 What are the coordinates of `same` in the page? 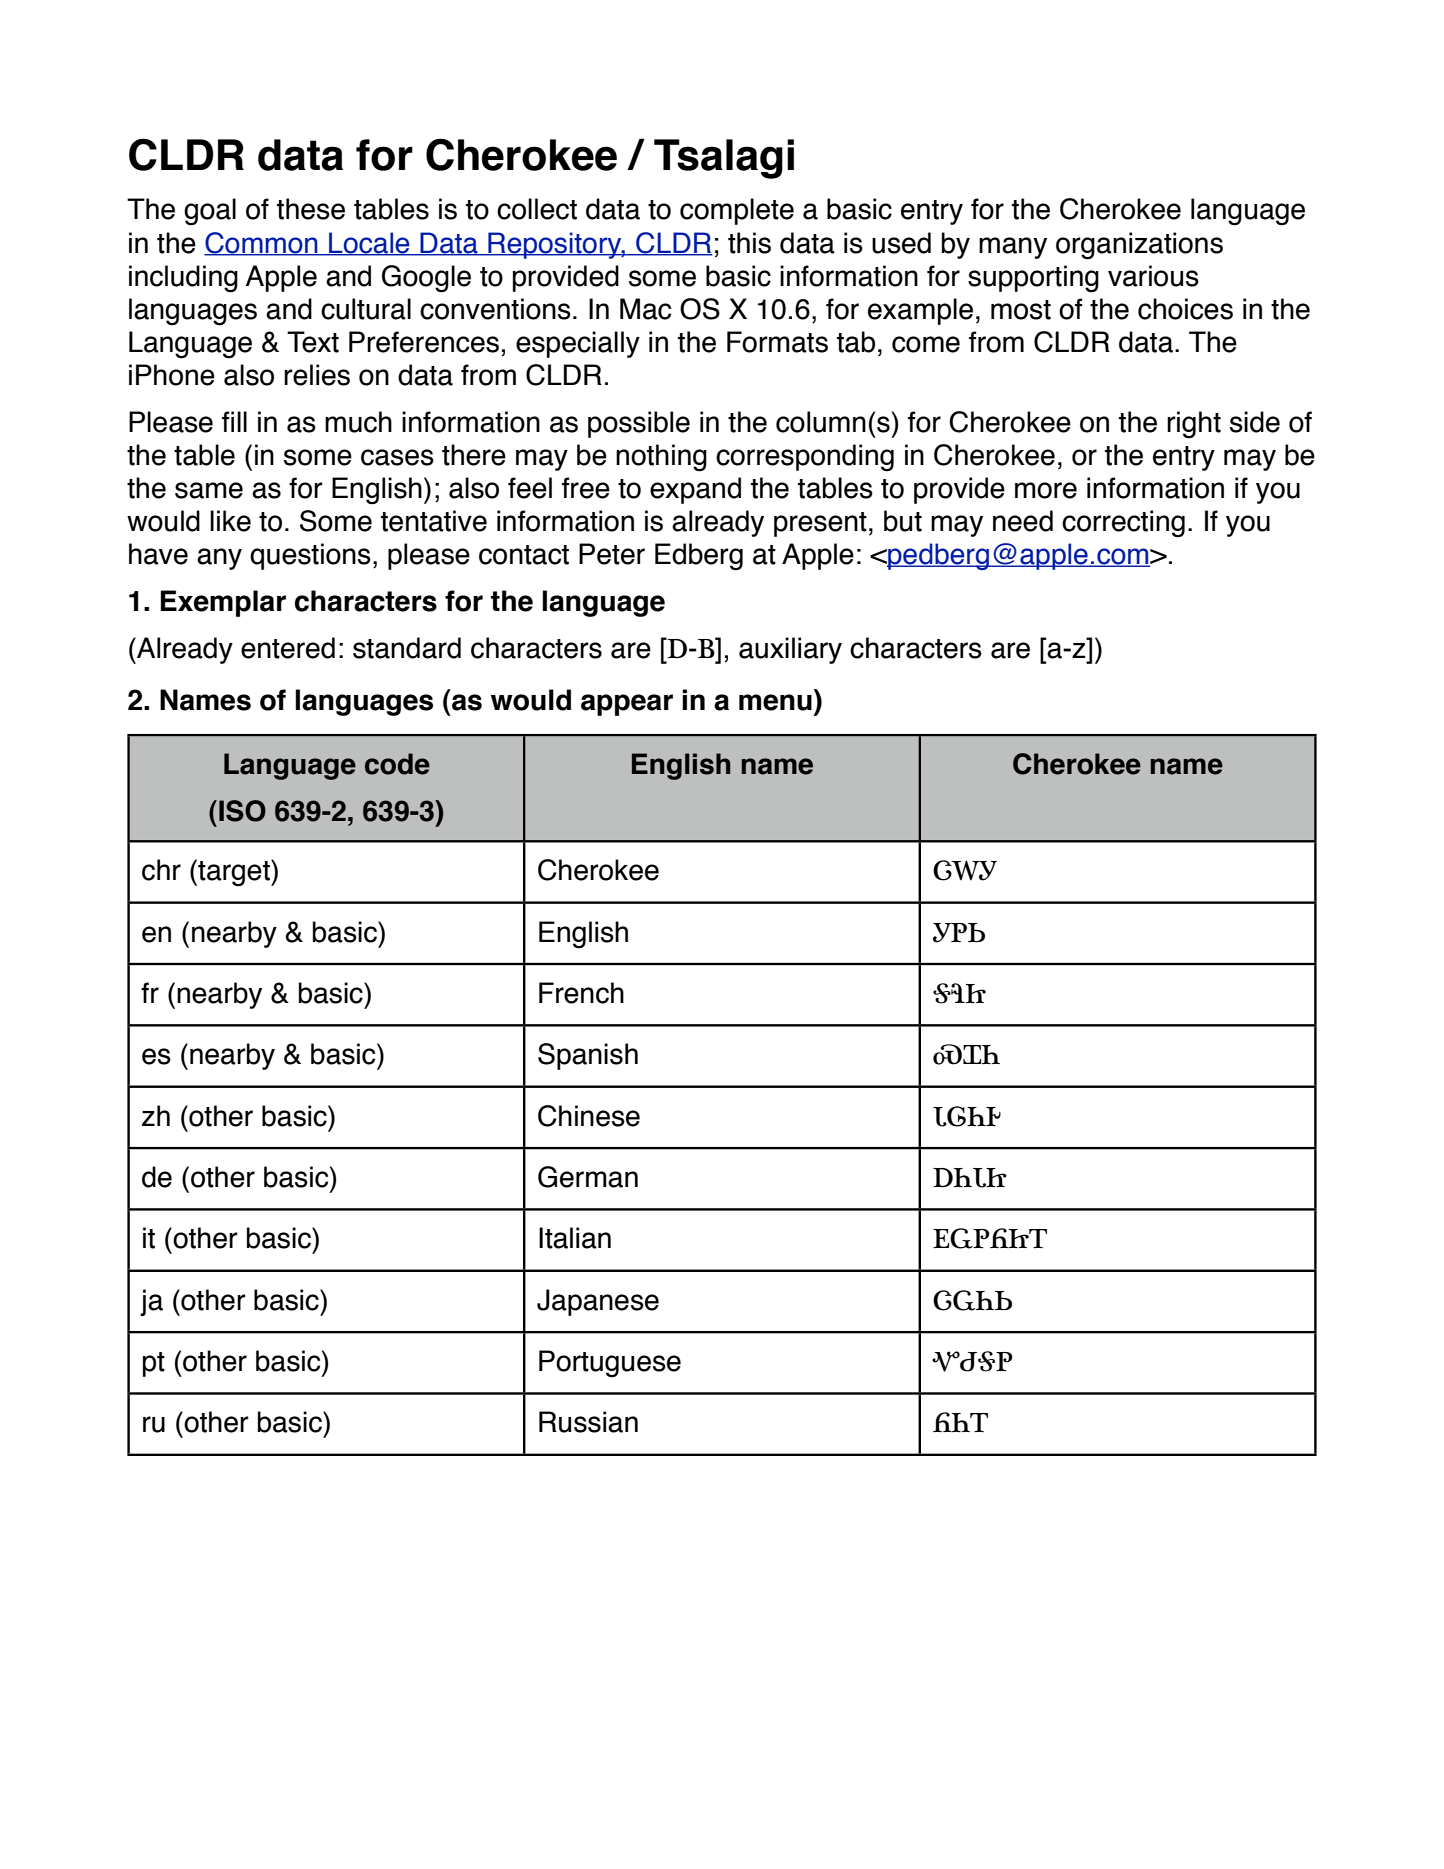 It's located at (209, 490).
